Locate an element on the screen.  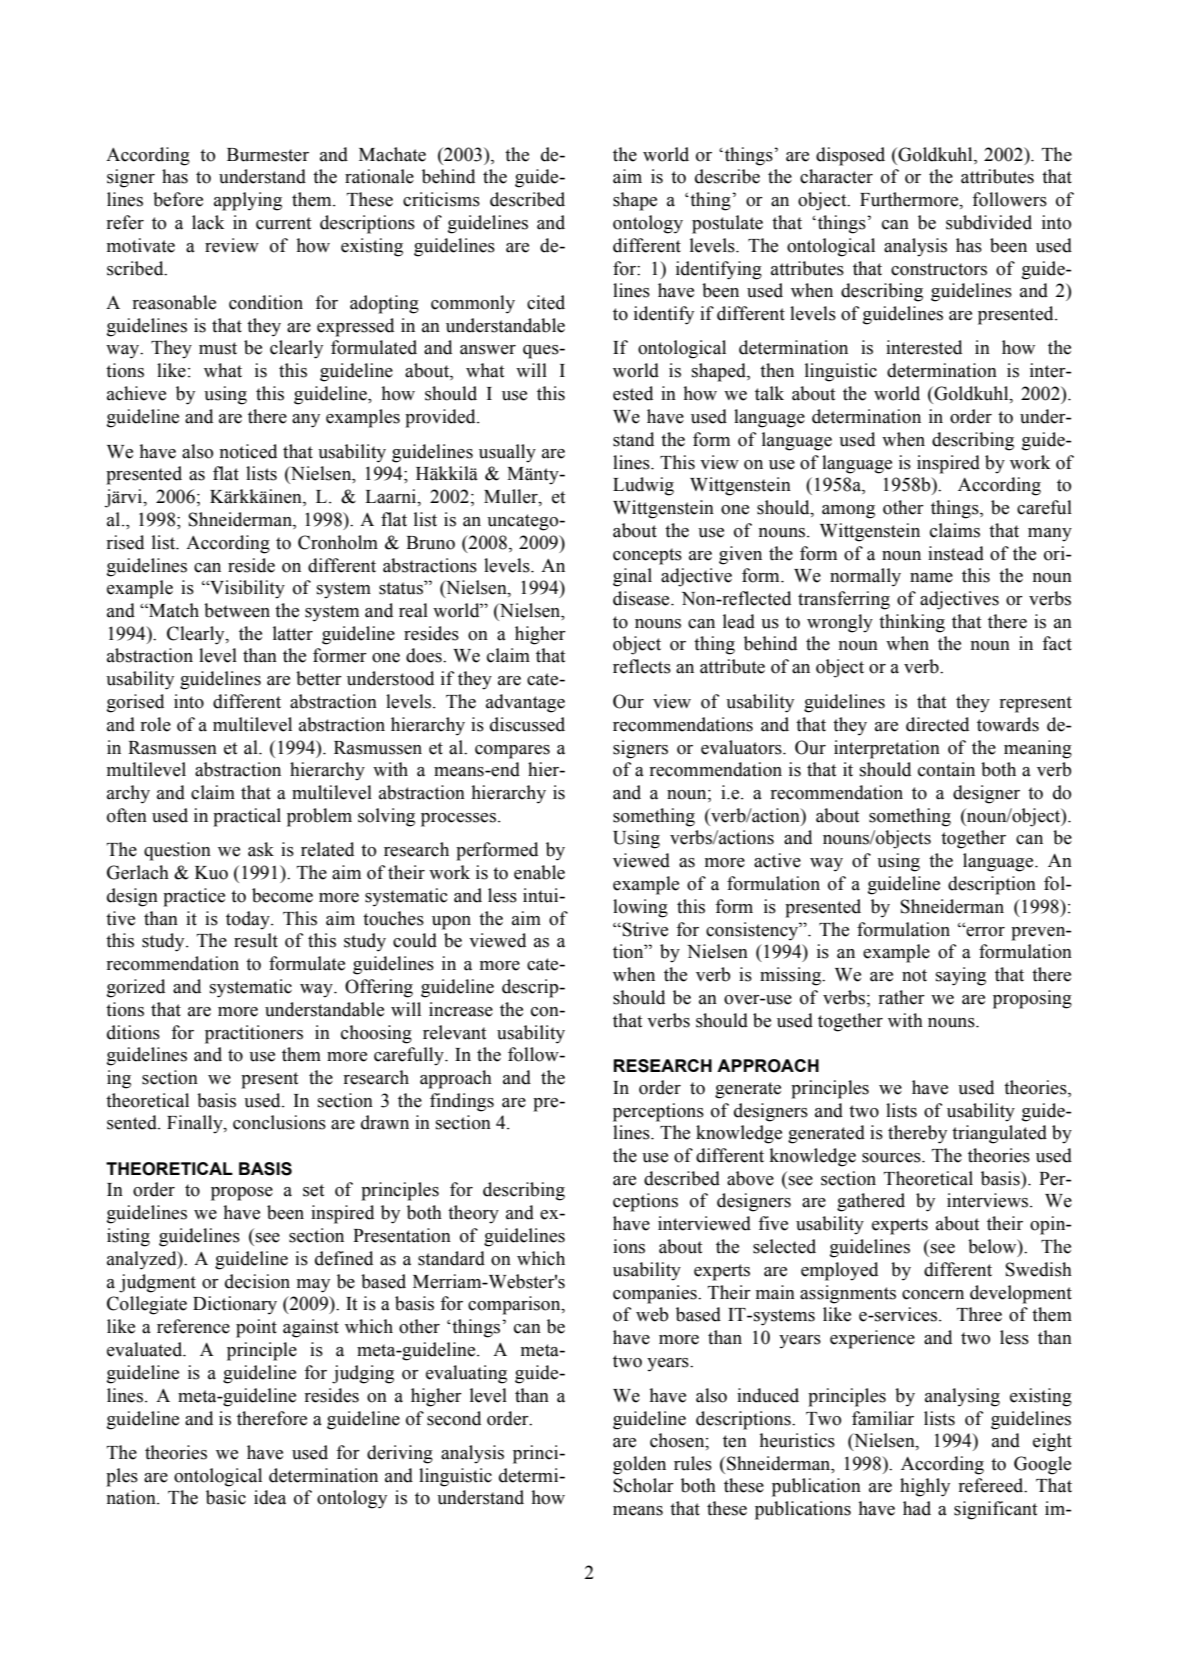
subdivided is located at coordinates (989, 222).
